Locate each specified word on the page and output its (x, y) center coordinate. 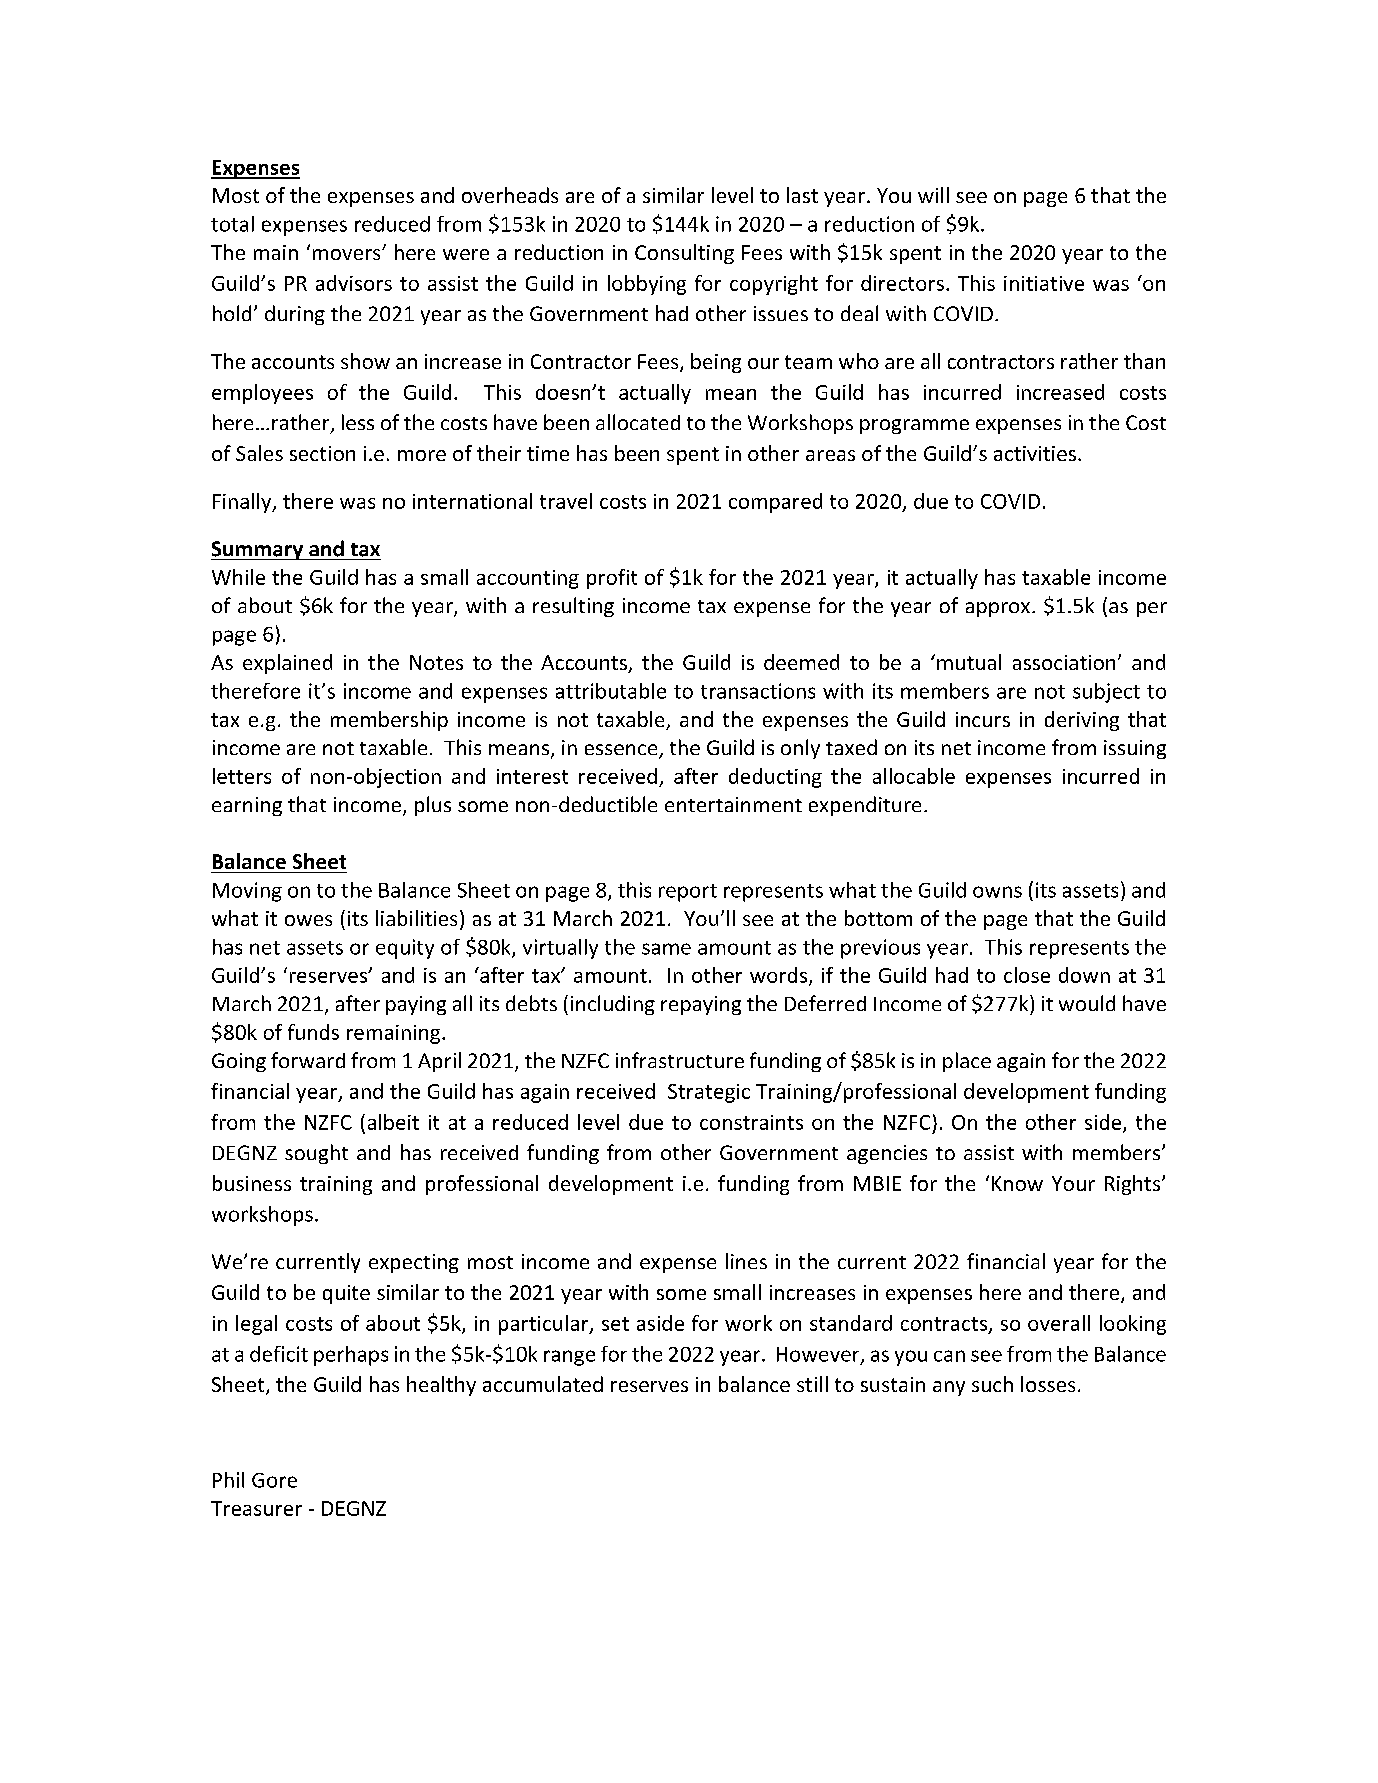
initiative (1044, 283)
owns (997, 892)
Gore (274, 1480)
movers (348, 254)
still (812, 1384)
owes (308, 920)
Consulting (684, 254)
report (688, 893)
